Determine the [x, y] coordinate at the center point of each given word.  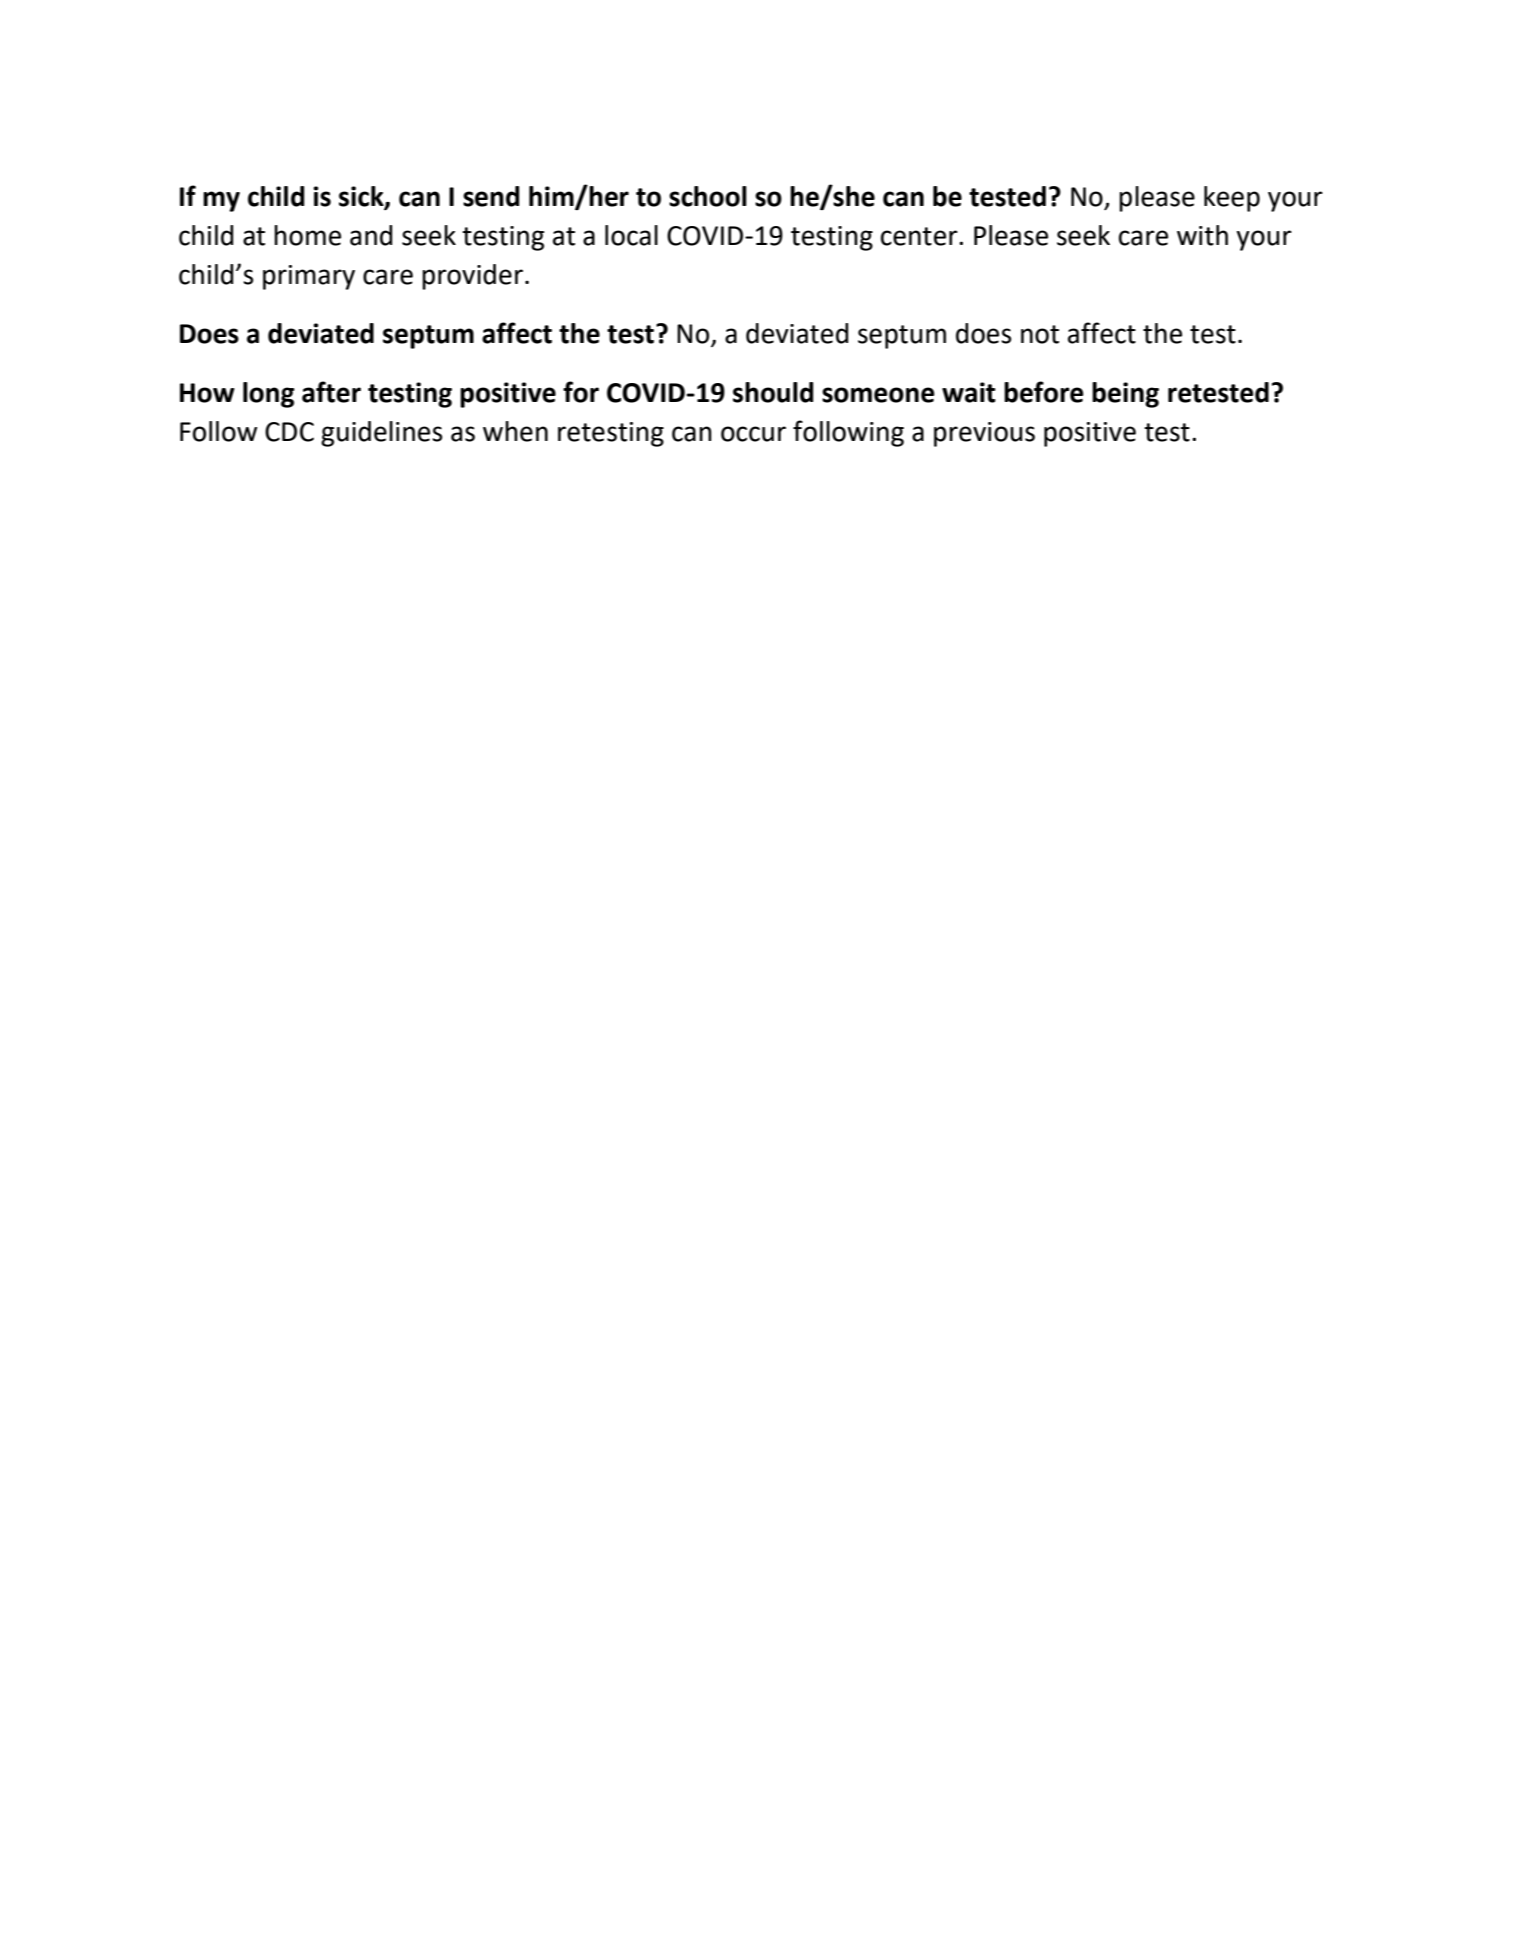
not [1040, 334]
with [1202, 235]
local [631, 235]
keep [1232, 199]
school [708, 196]
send [491, 196]
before [1044, 392]
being [1125, 395]
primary [309, 277]
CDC [289, 432]
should [773, 392]
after [331, 392]
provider [472, 277]
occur [753, 434]
